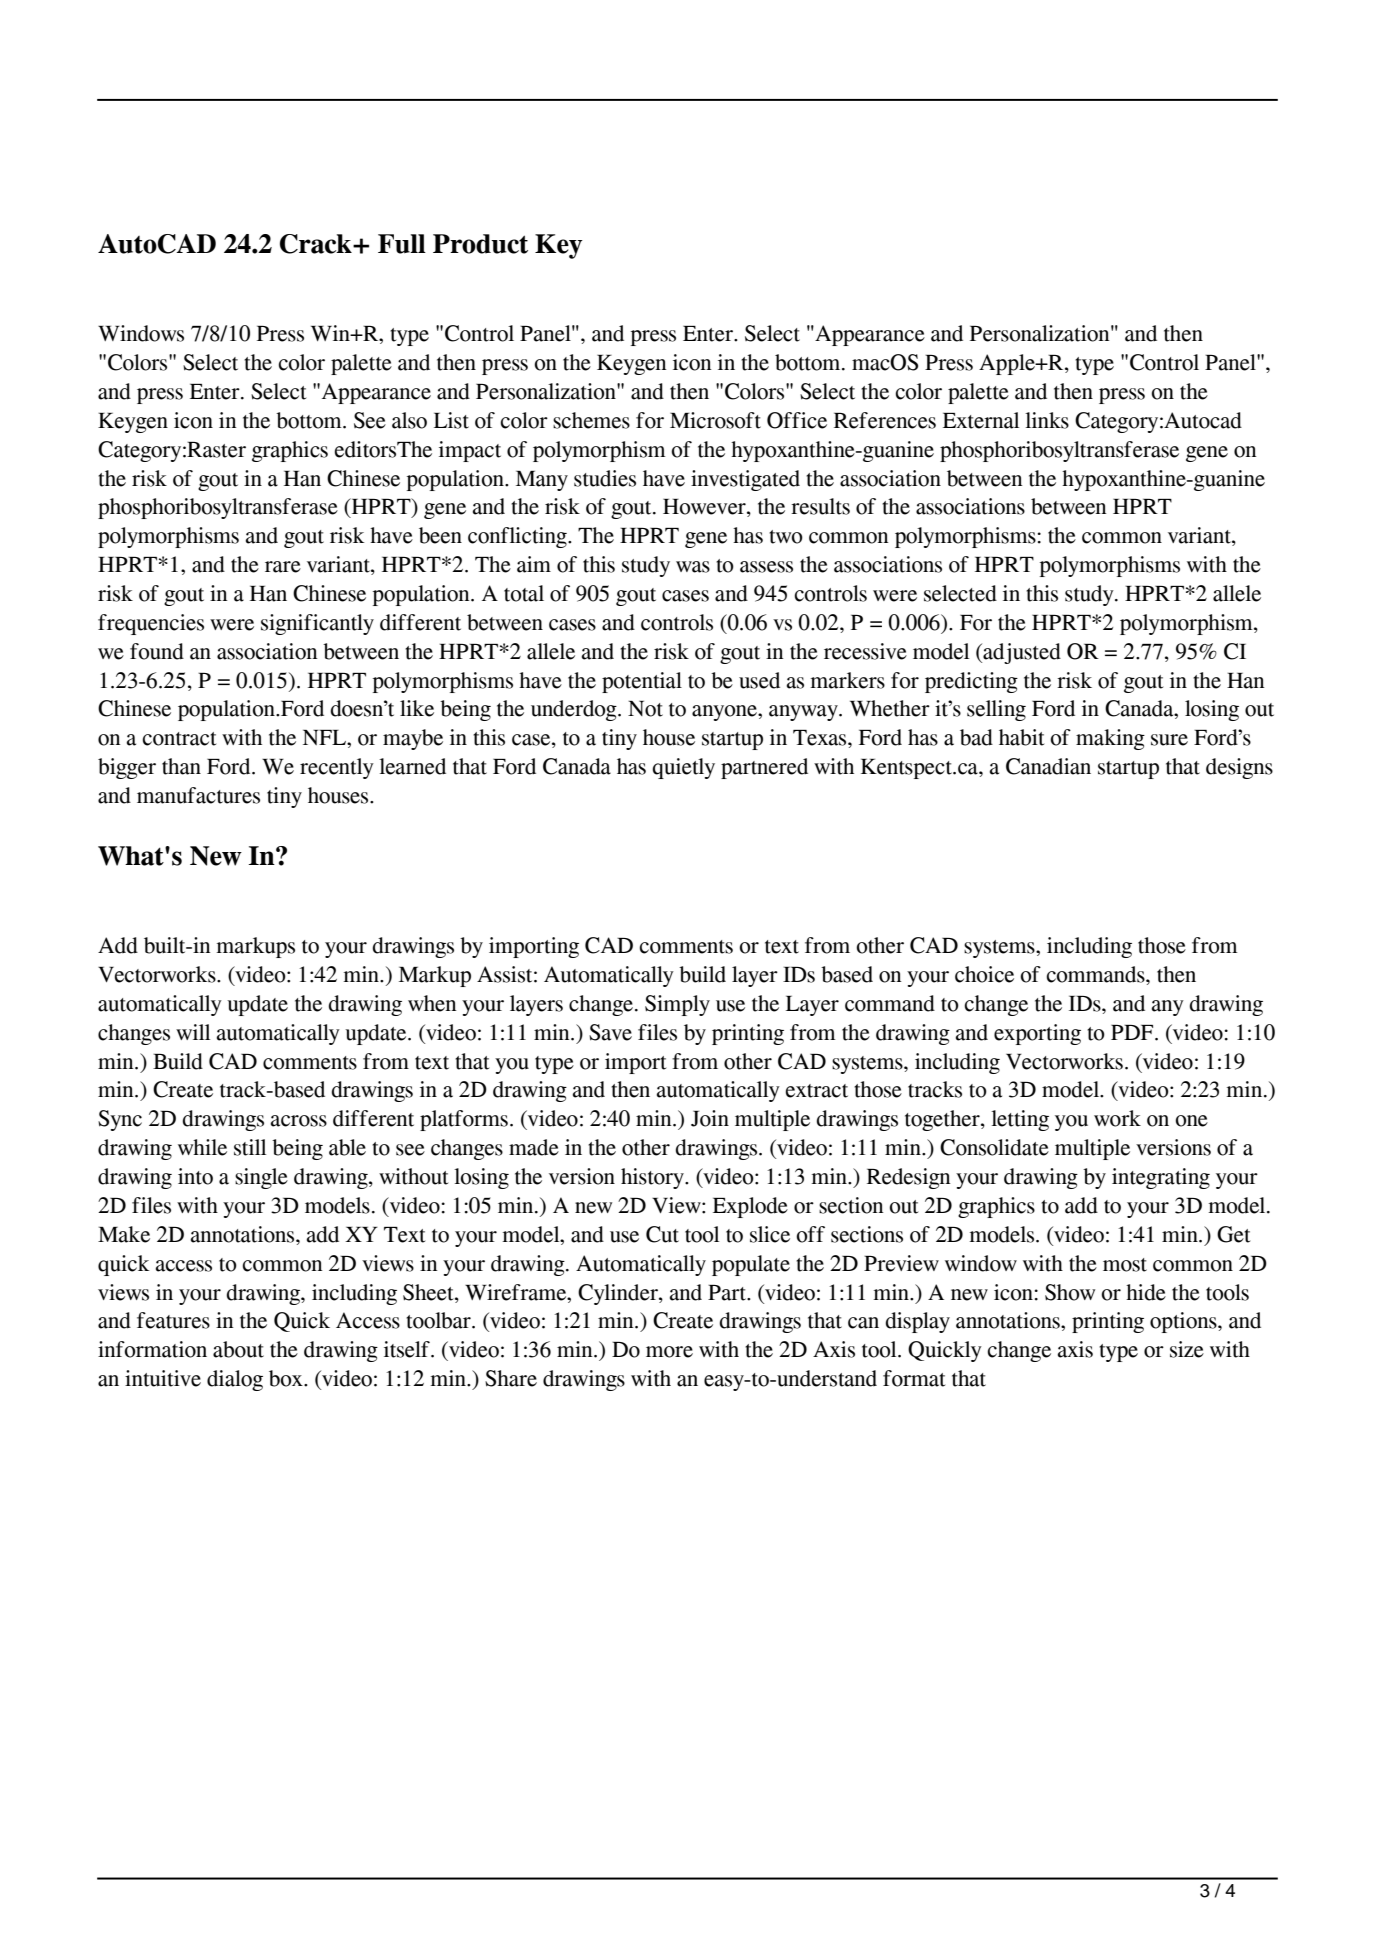  What do you see at coordinates (238, 1349) in the screenshot?
I see `about` at bounding box center [238, 1349].
